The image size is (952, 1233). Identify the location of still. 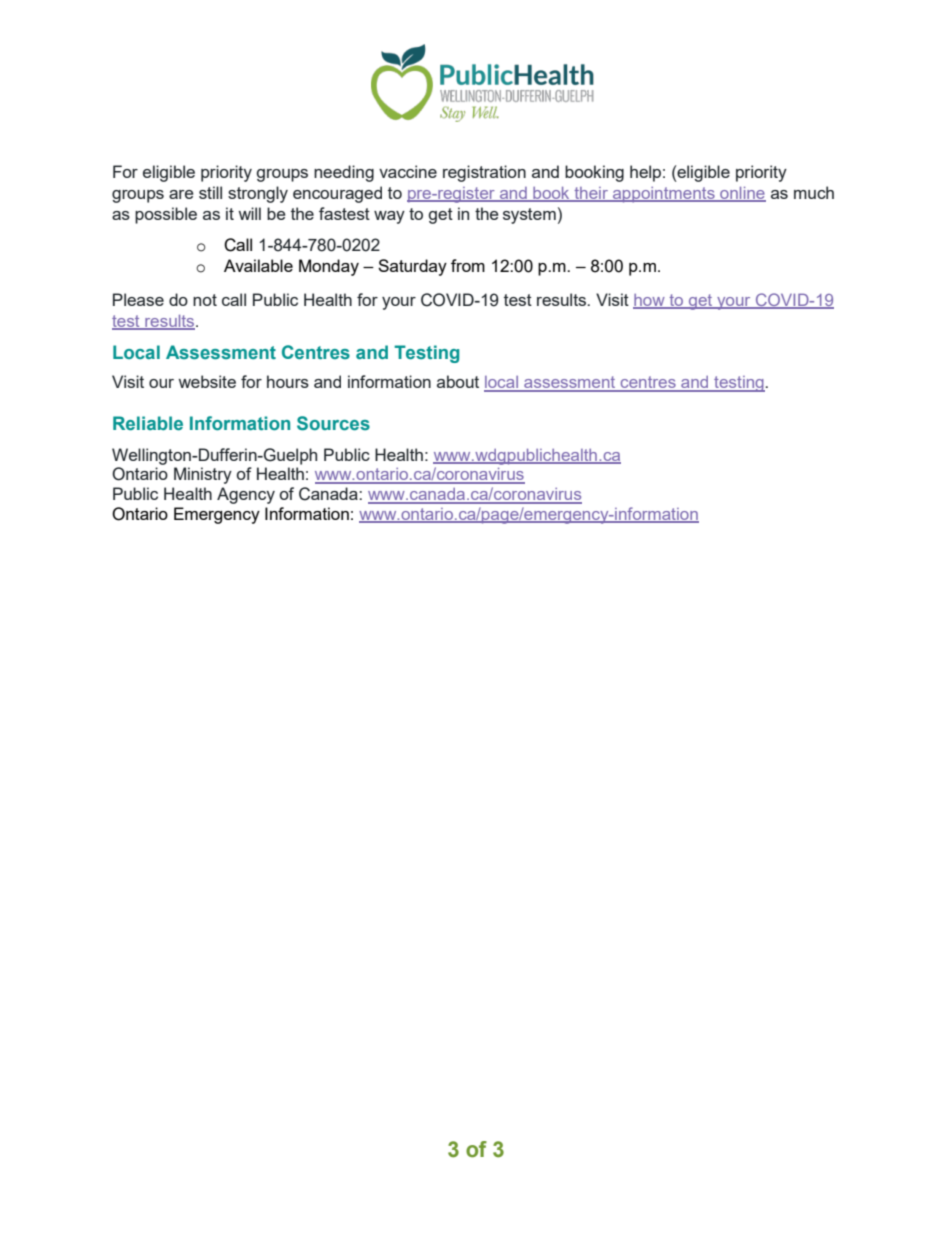
(210, 192).
